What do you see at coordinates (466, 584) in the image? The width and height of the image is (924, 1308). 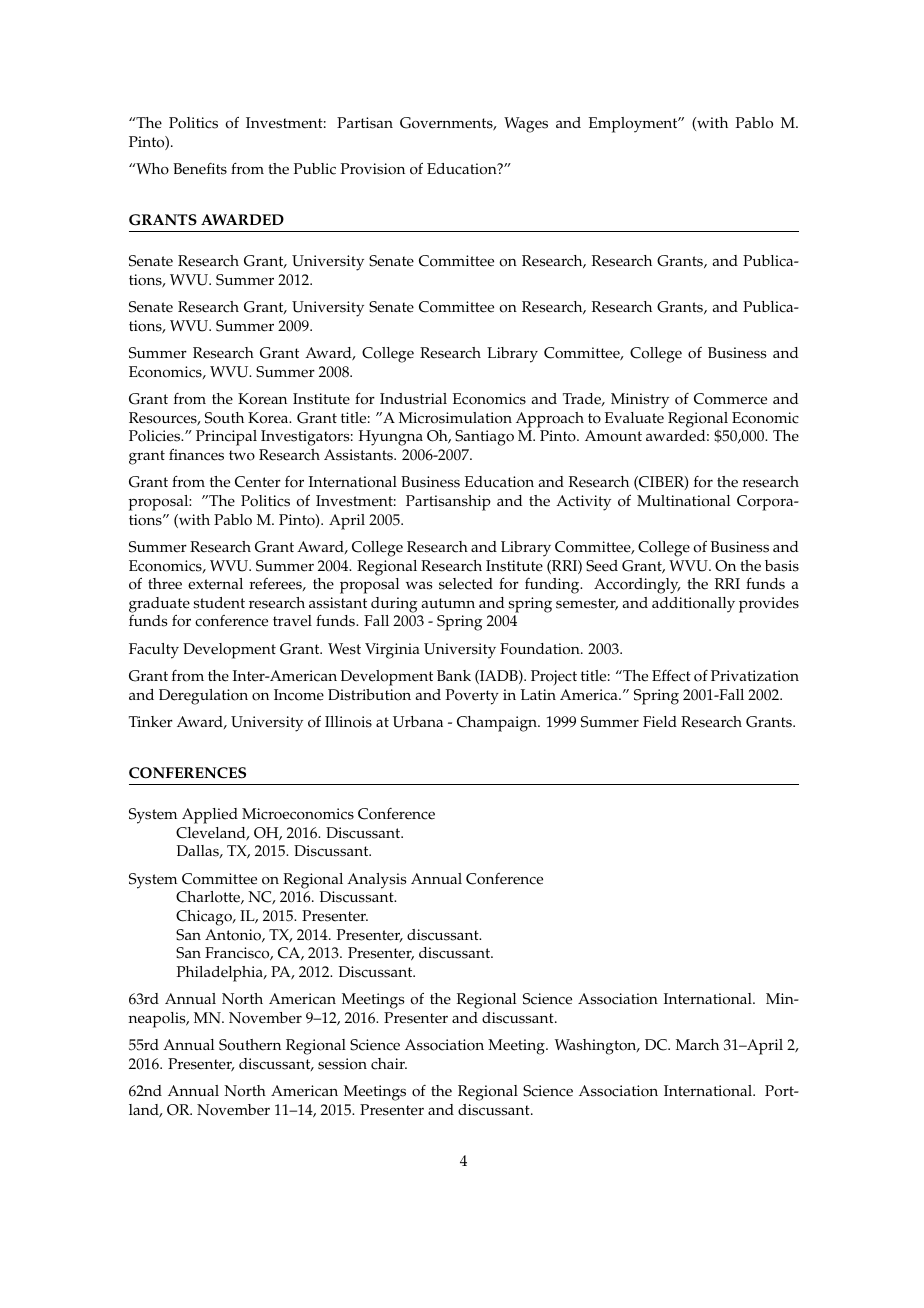 I see `selected` at bounding box center [466, 584].
